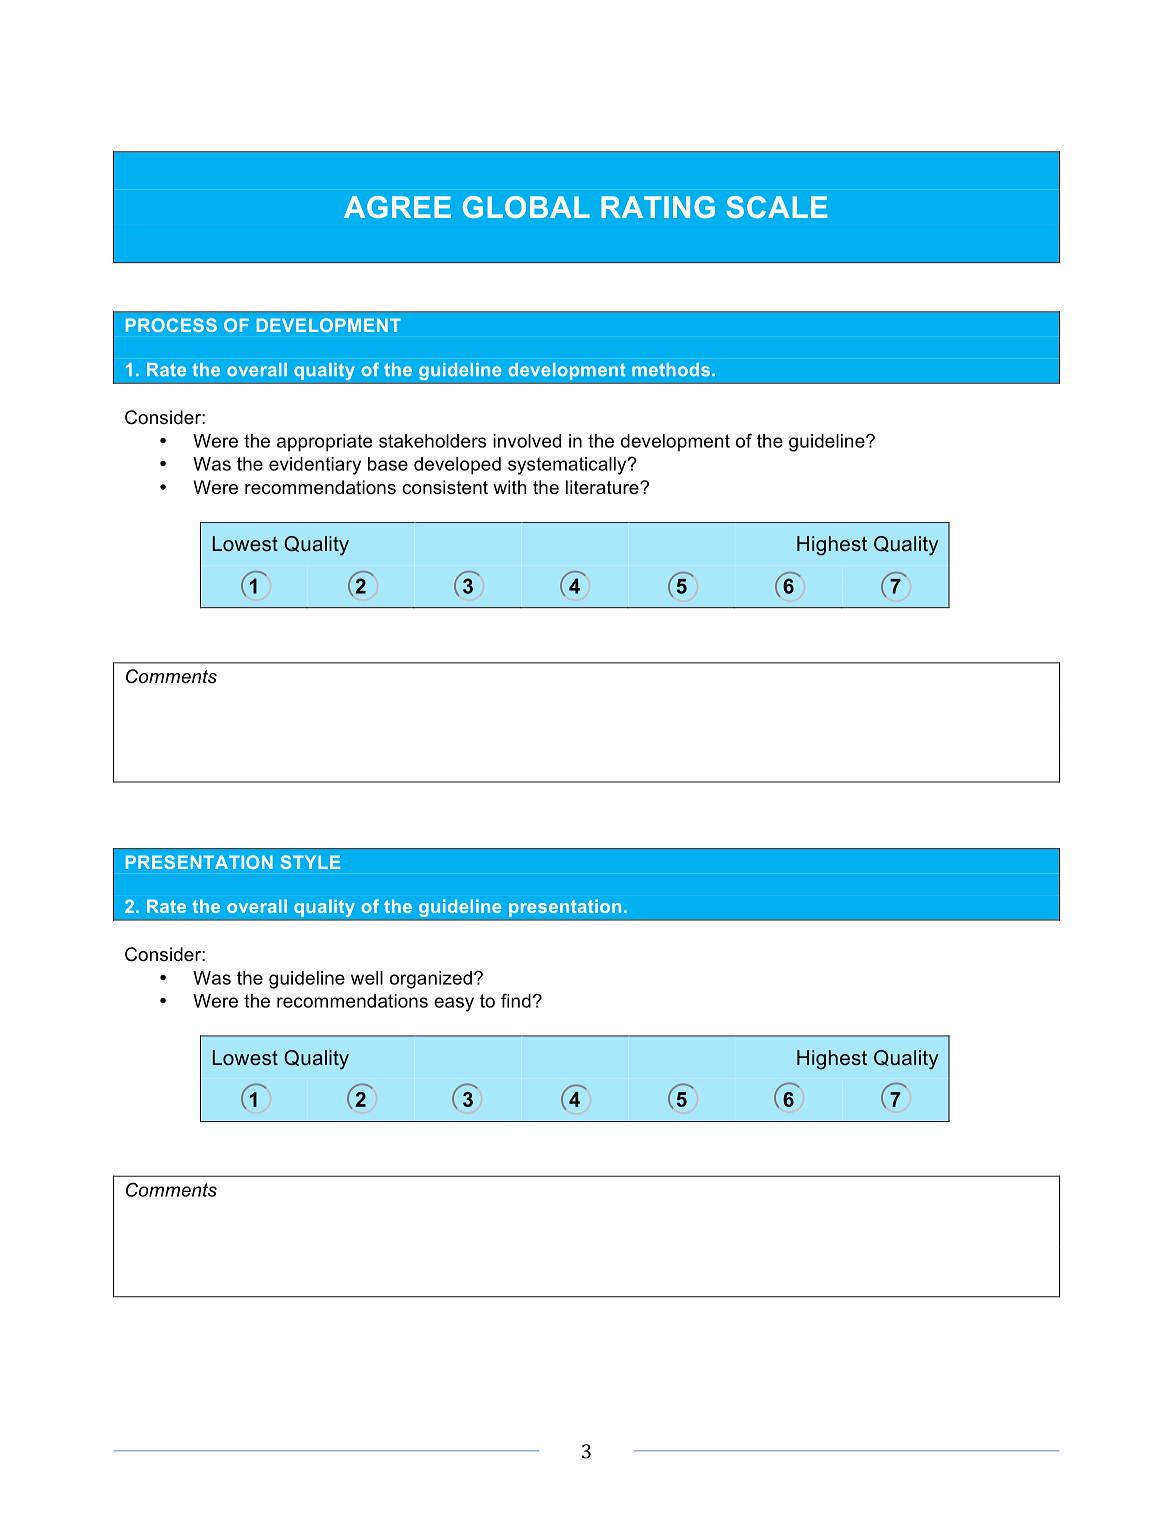 This image has width=1173, height=1518. Describe the element at coordinates (388, 464) in the image. I see `base` at that location.
